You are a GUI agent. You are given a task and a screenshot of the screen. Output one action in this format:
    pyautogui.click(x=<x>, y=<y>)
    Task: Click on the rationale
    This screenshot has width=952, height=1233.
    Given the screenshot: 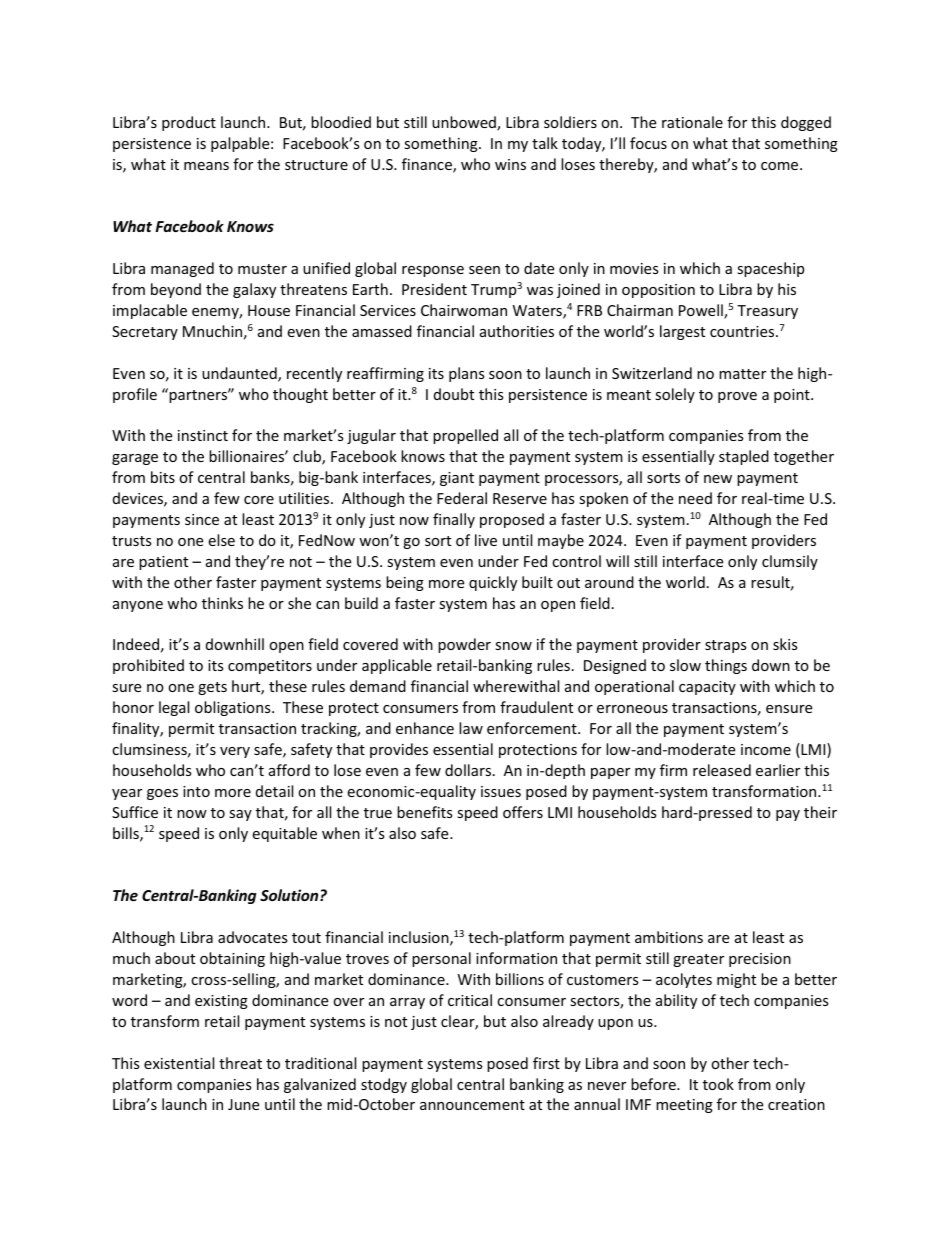 What is the action you would take?
    pyautogui.click(x=692, y=122)
